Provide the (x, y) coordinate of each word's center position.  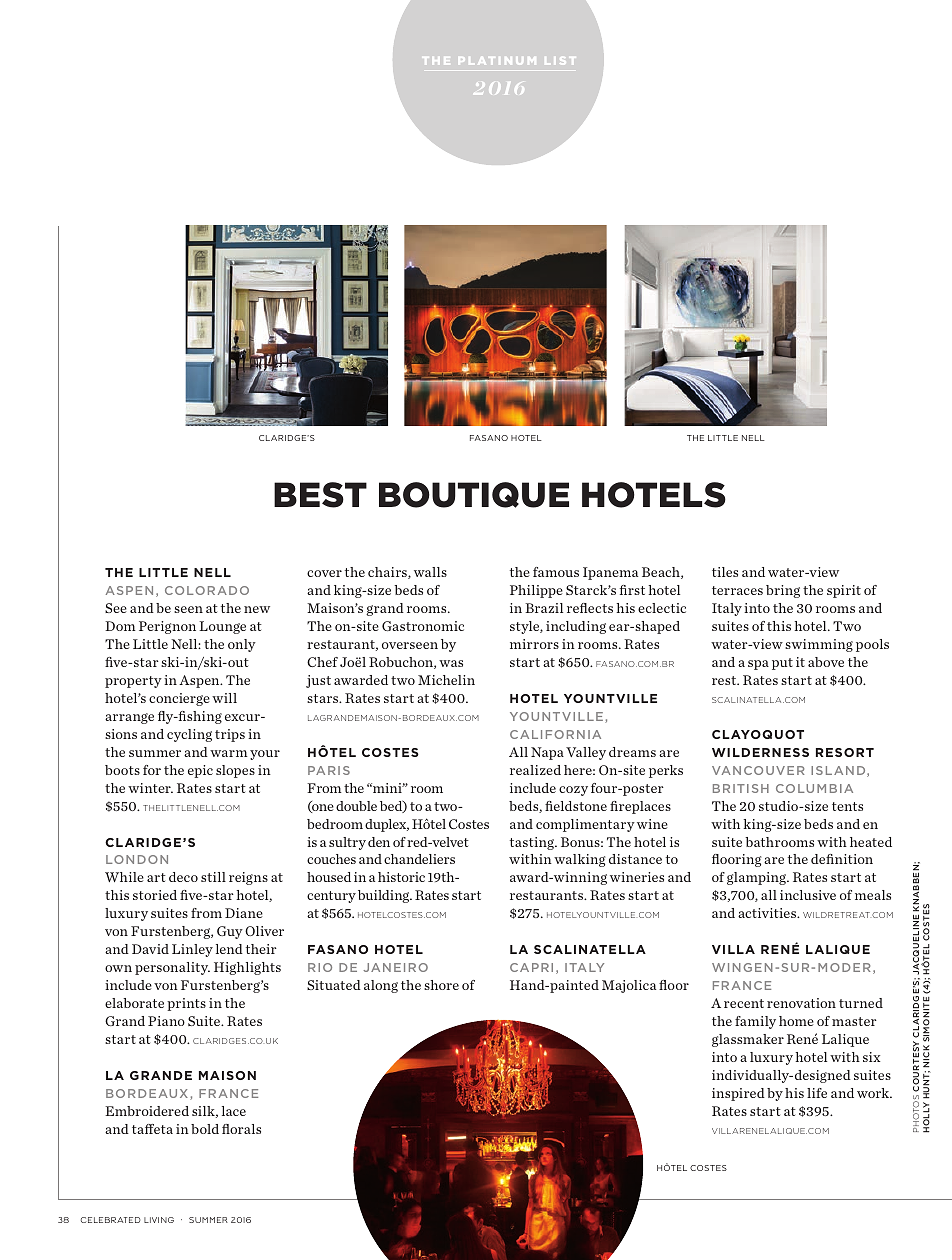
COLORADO (207, 590)
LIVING (159, 1220)
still (213, 877)
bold (205, 1129)
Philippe (536, 591)
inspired (738, 1094)
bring (783, 591)
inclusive (808, 895)
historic (401, 877)
